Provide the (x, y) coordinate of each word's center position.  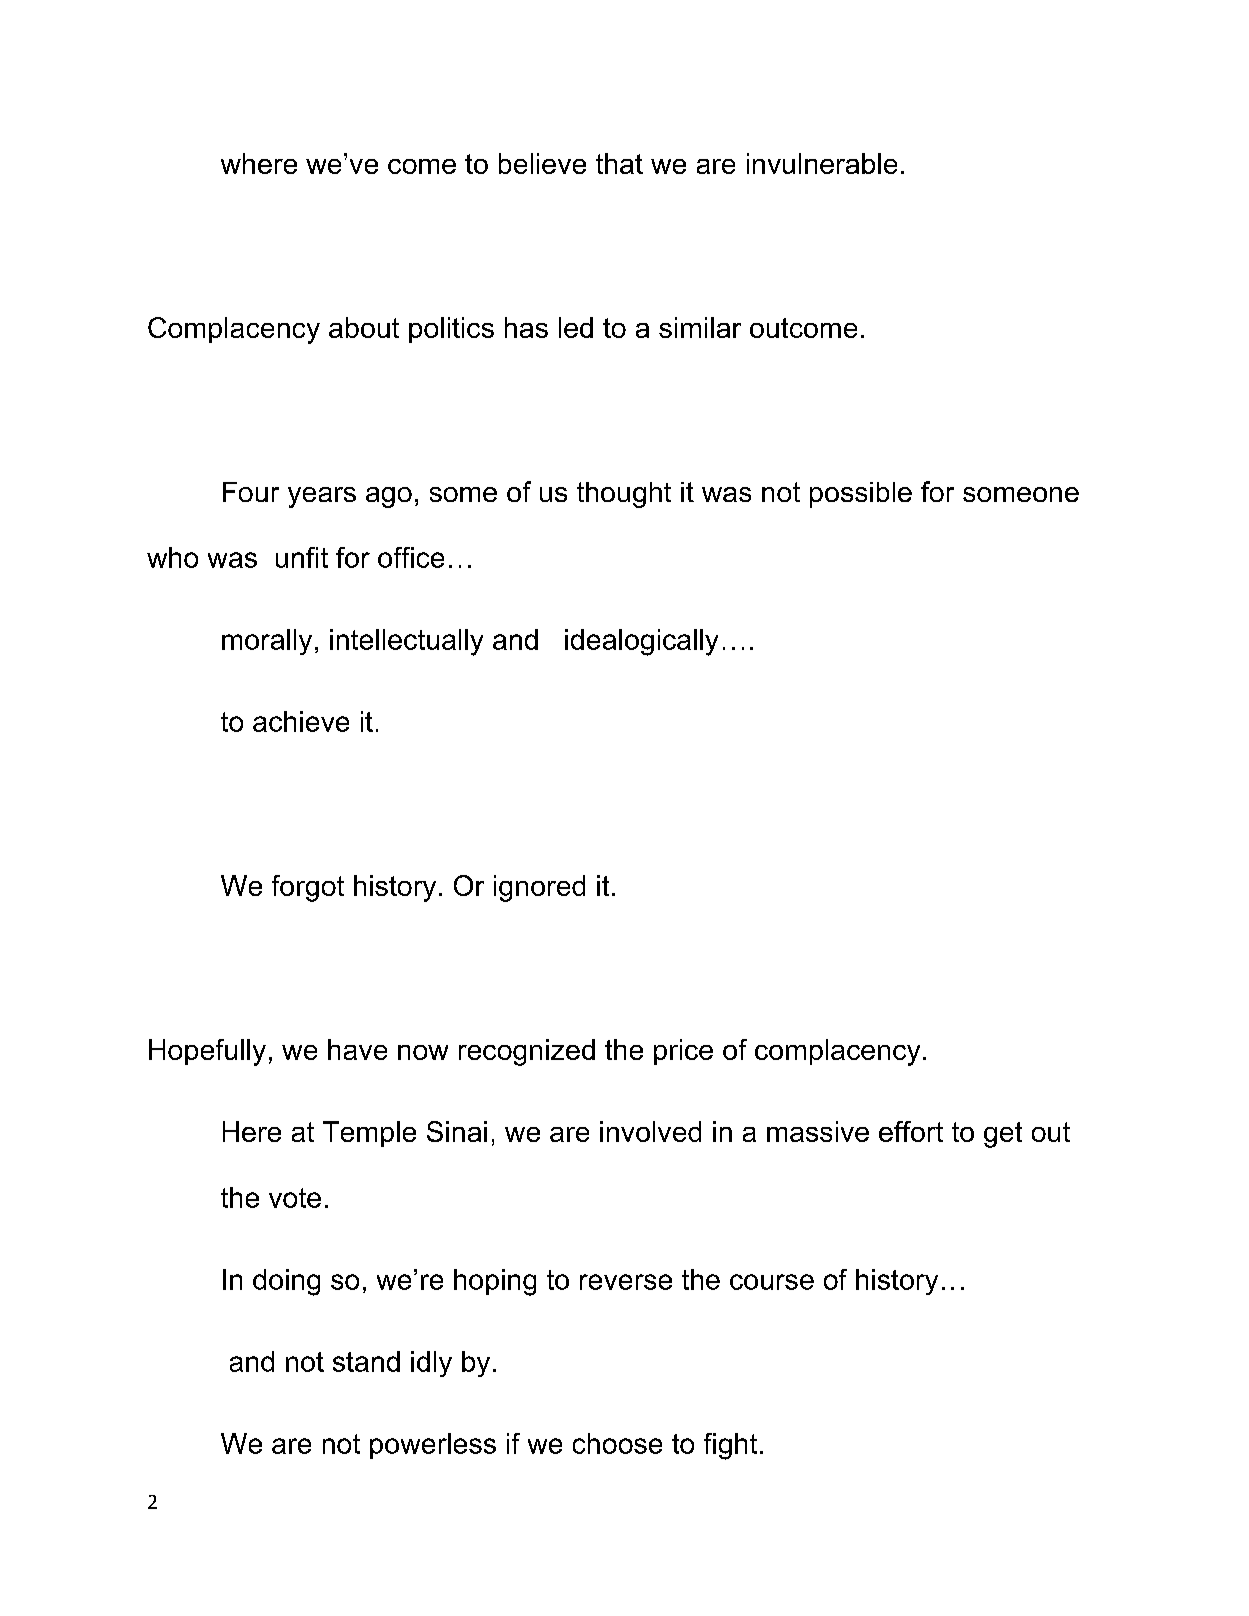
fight (730, 1446)
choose (617, 1443)
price (683, 1052)
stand (366, 1361)
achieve (301, 721)
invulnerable (822, 163)
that (619, 163)
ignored (539, 888)
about (364, 327)
